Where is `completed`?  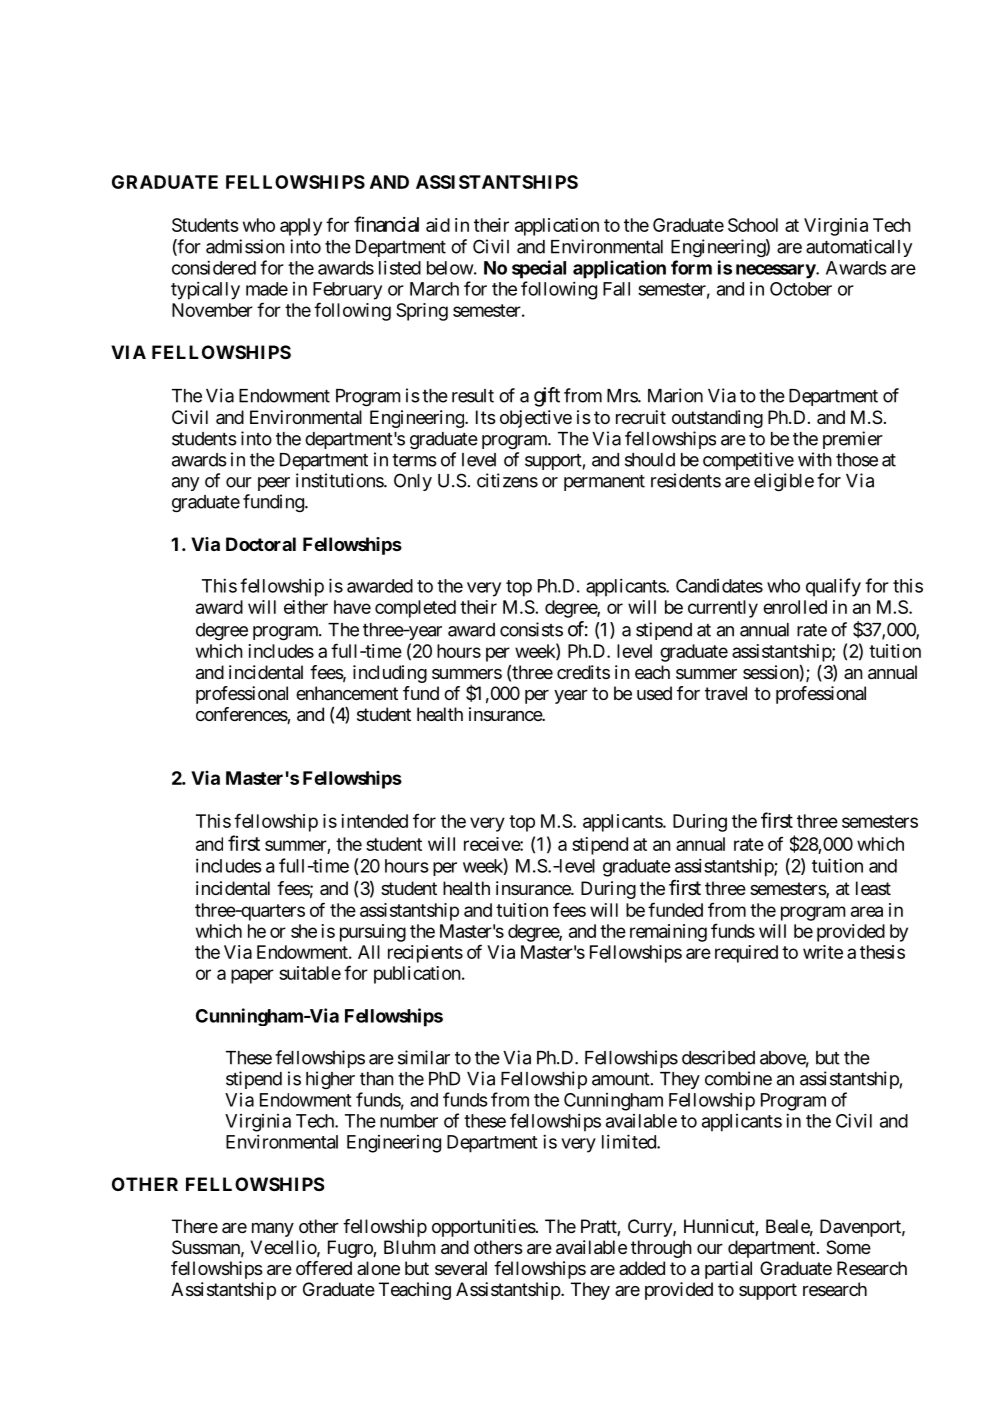 completed is located at coordinates (415, 609).
